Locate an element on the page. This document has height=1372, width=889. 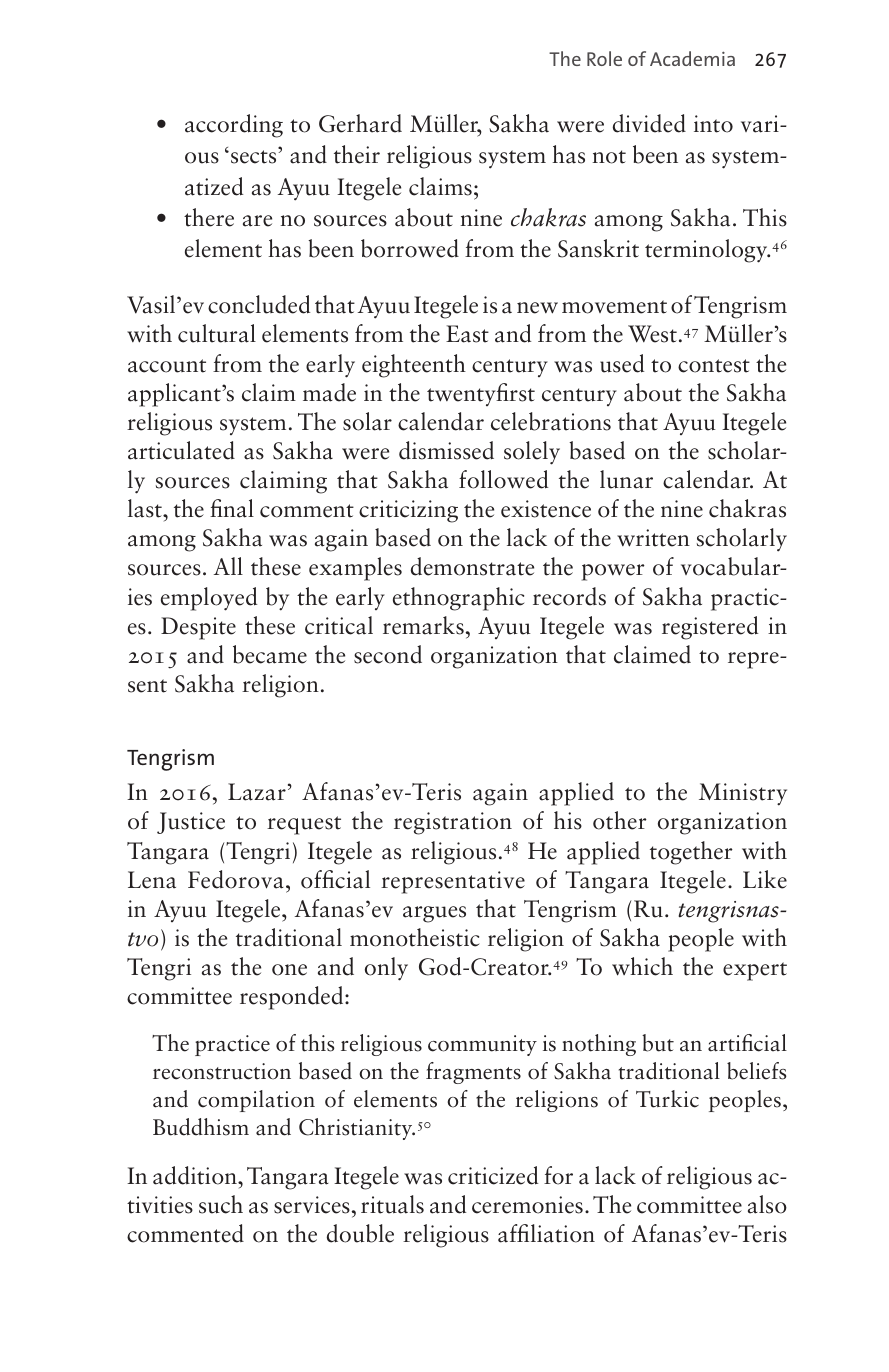
Academia is located at coordinates (692, 58).
